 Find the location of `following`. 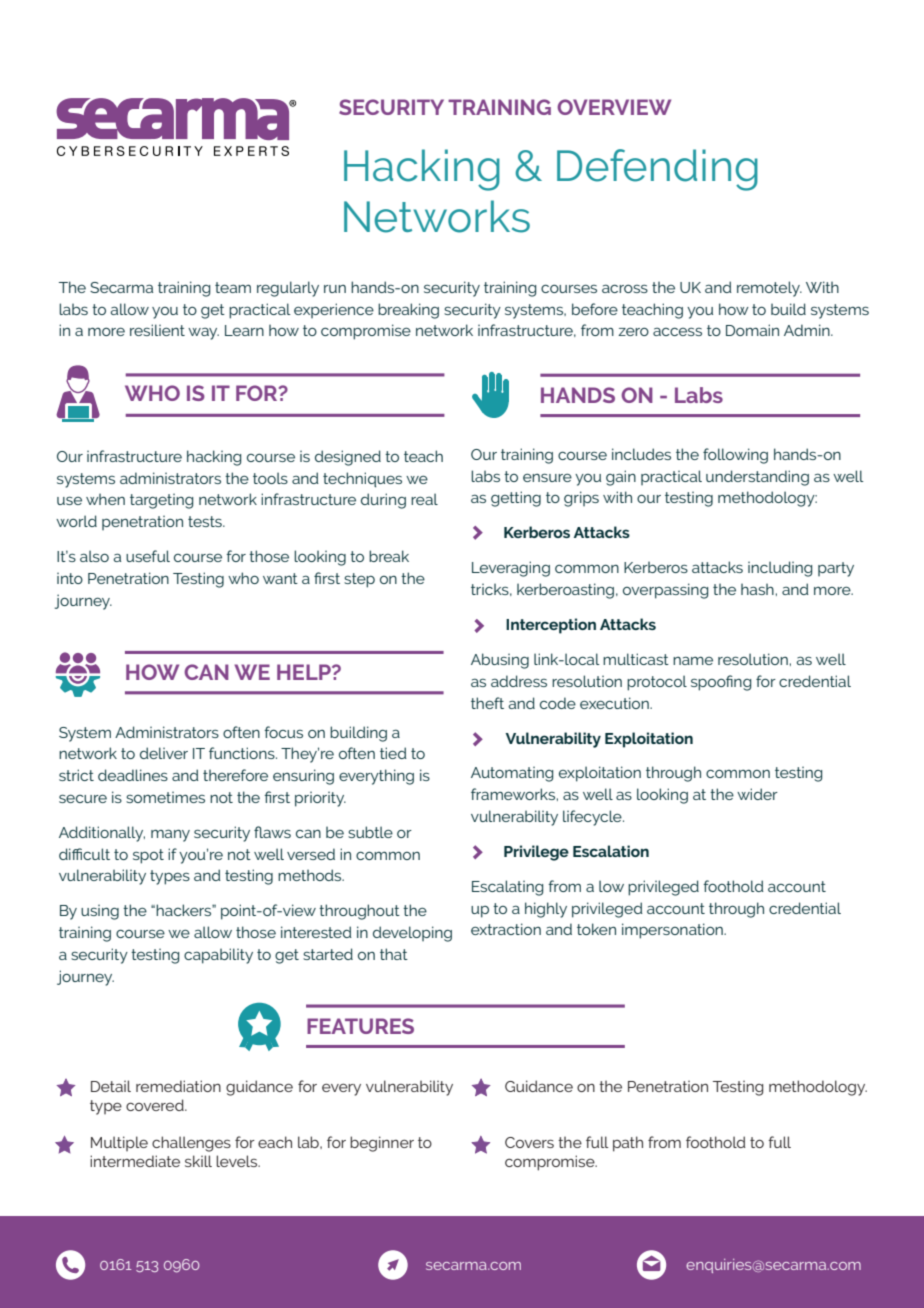

following is located at coordinates (735, 456).
